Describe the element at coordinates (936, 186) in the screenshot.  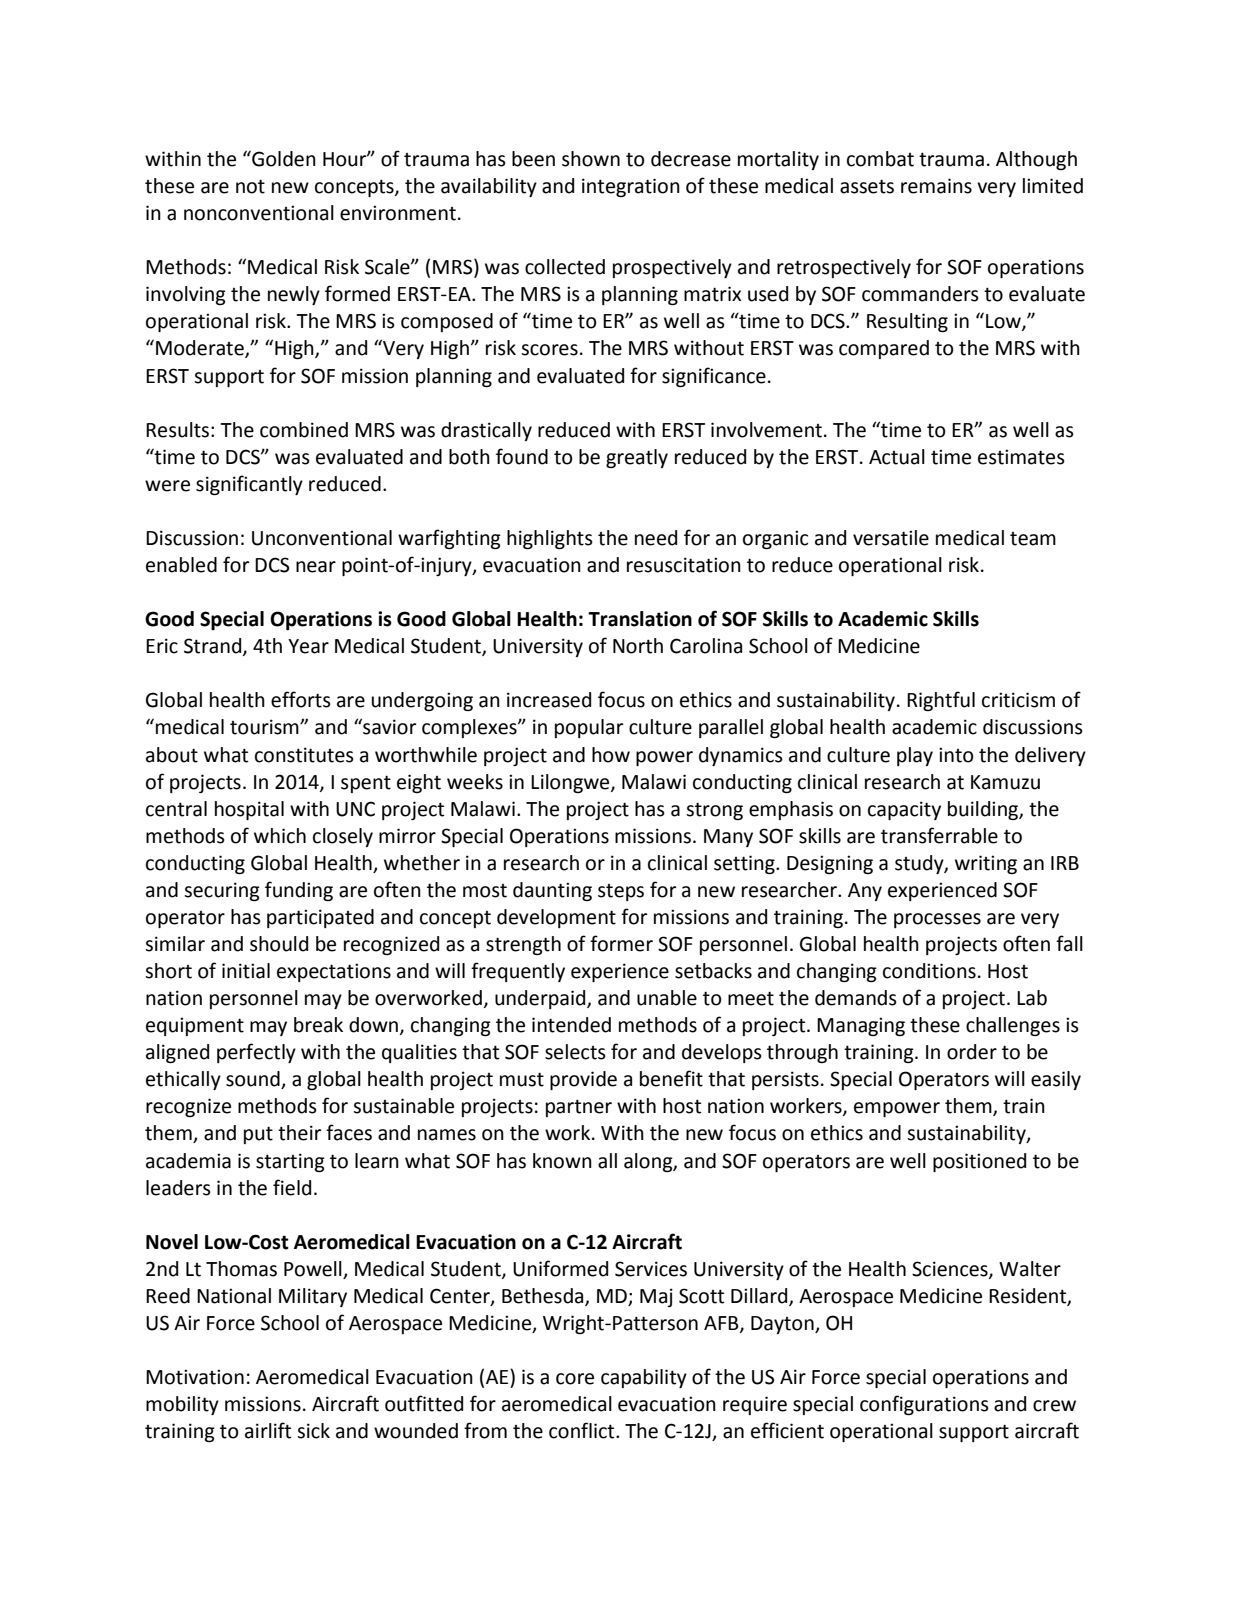
I see `remains` at that location.
